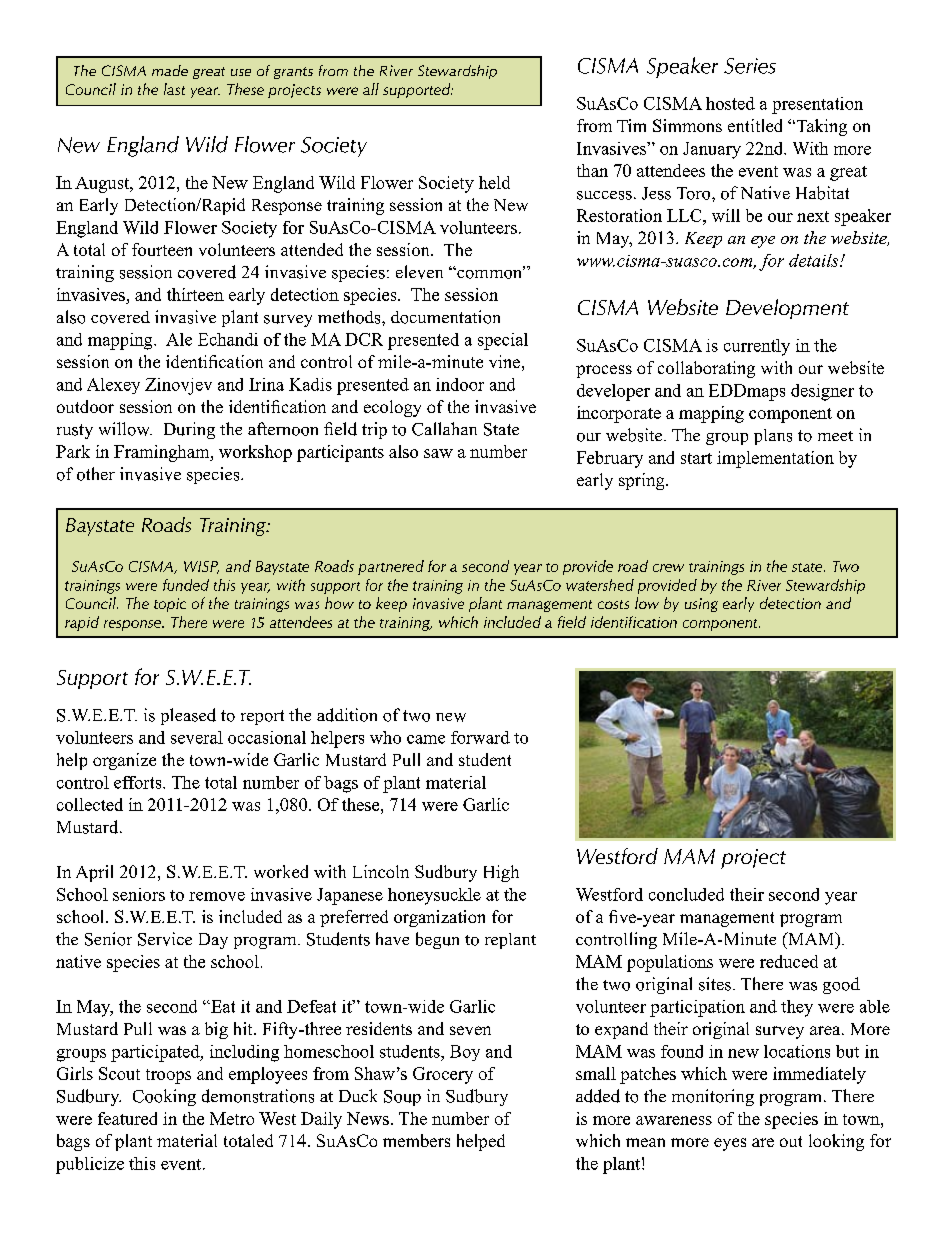 The width and height of the image is (952, 1233). What do you see at coordinates (503, 341) in the image?
I see `special` at bounding box center [503, 341].
